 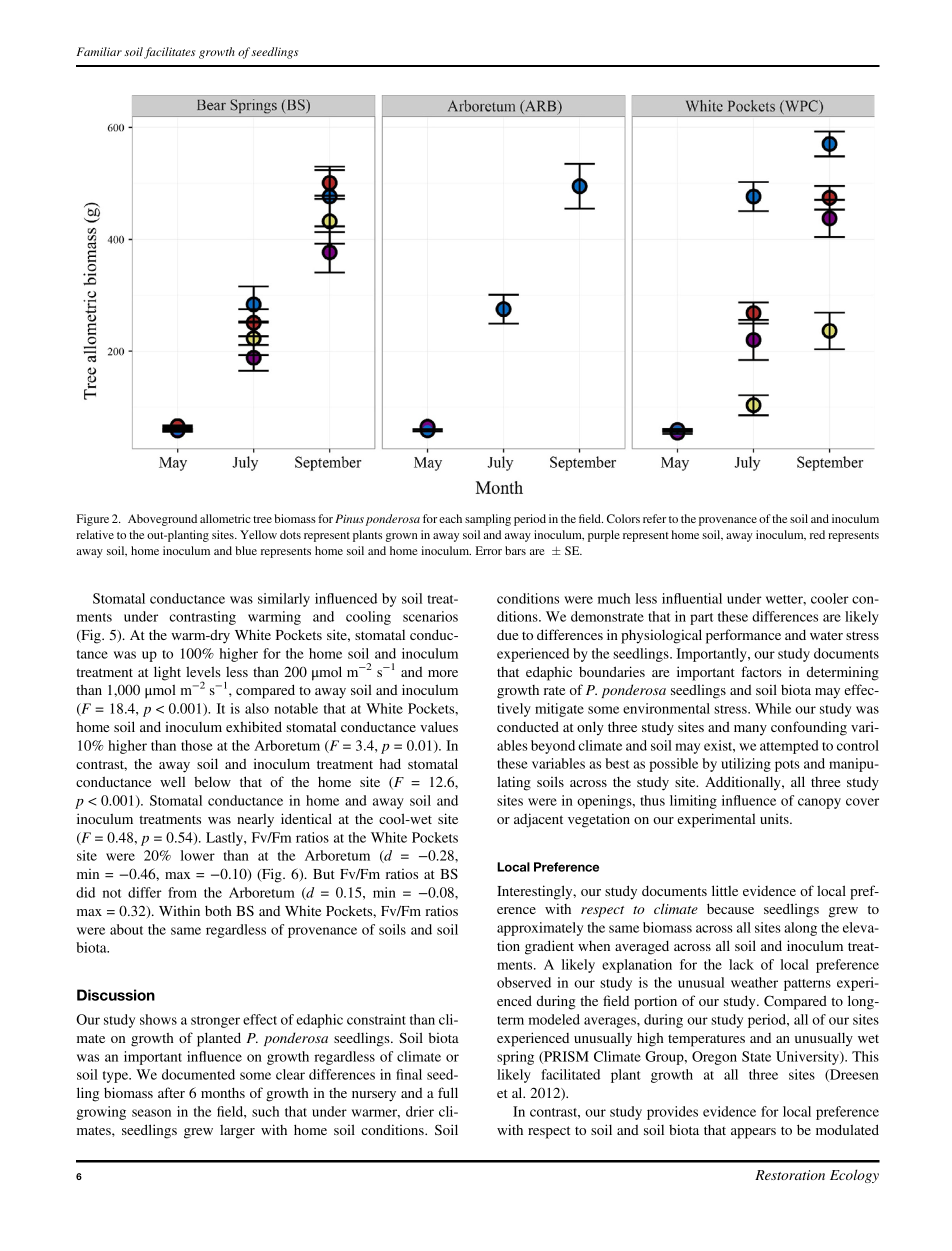 I want to click on due, so click(x=507, y=635).
